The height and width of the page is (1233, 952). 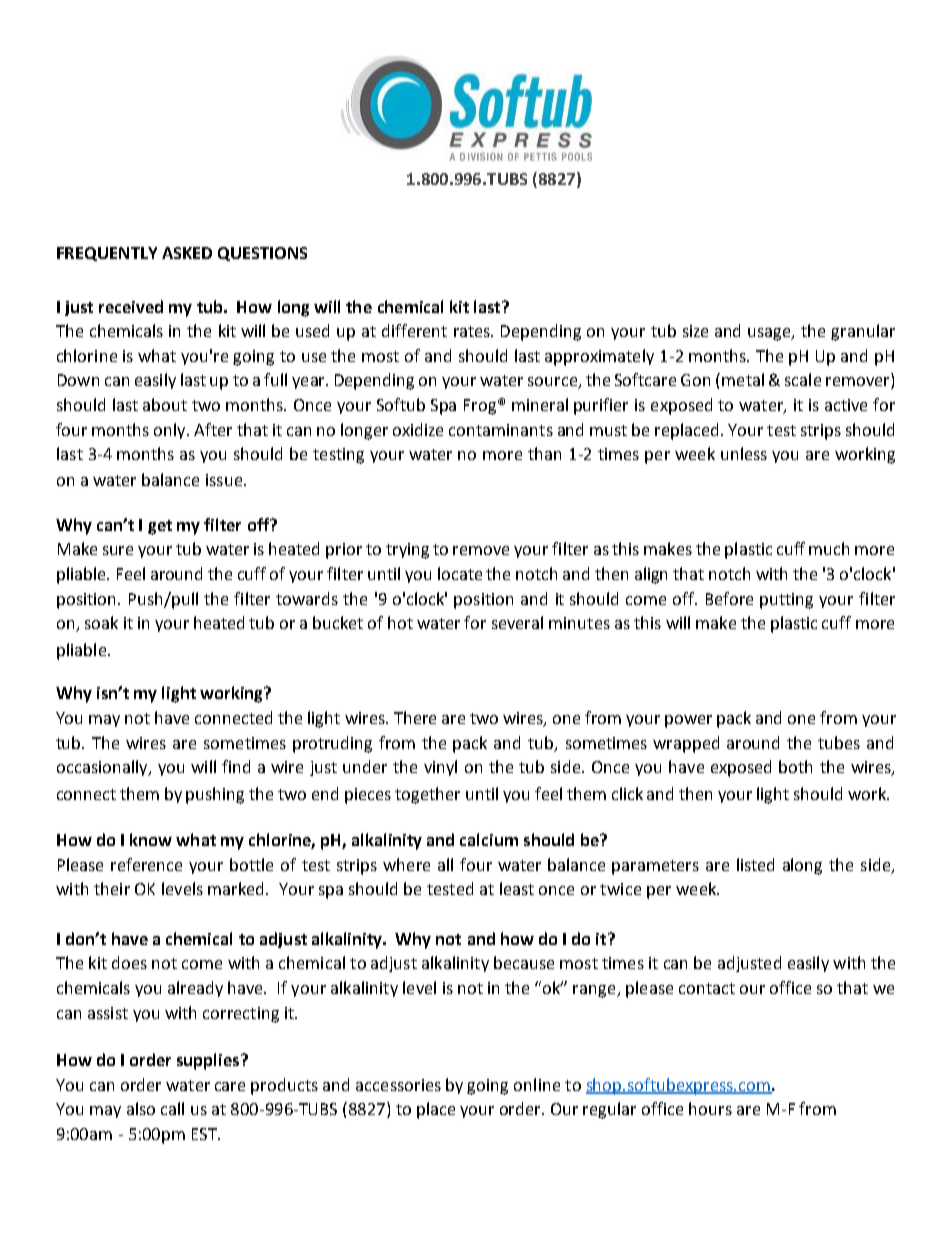 I want to click on hours, so click(x=710, y=1108).
